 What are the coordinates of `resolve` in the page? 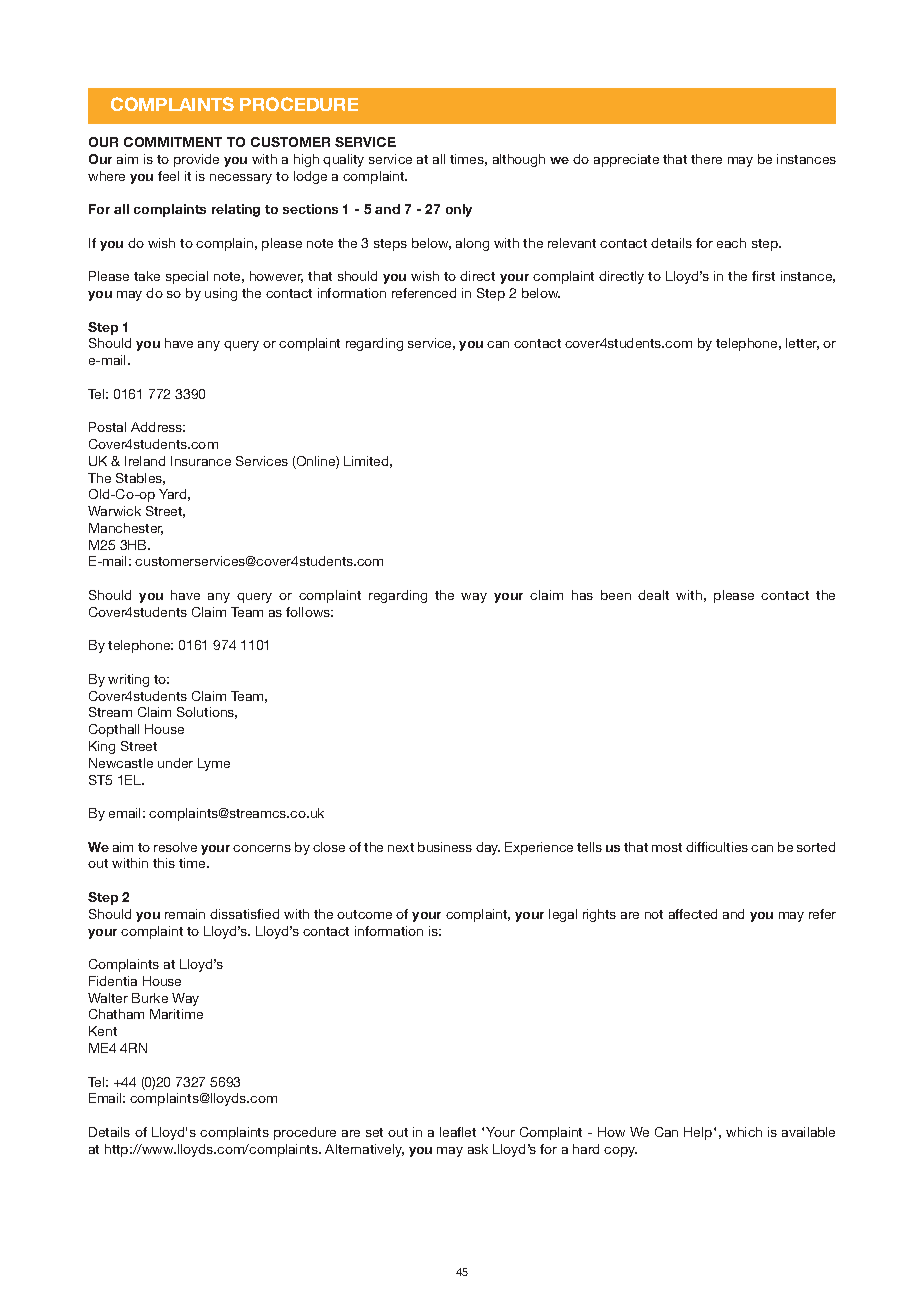 It's located at (175, 847).
